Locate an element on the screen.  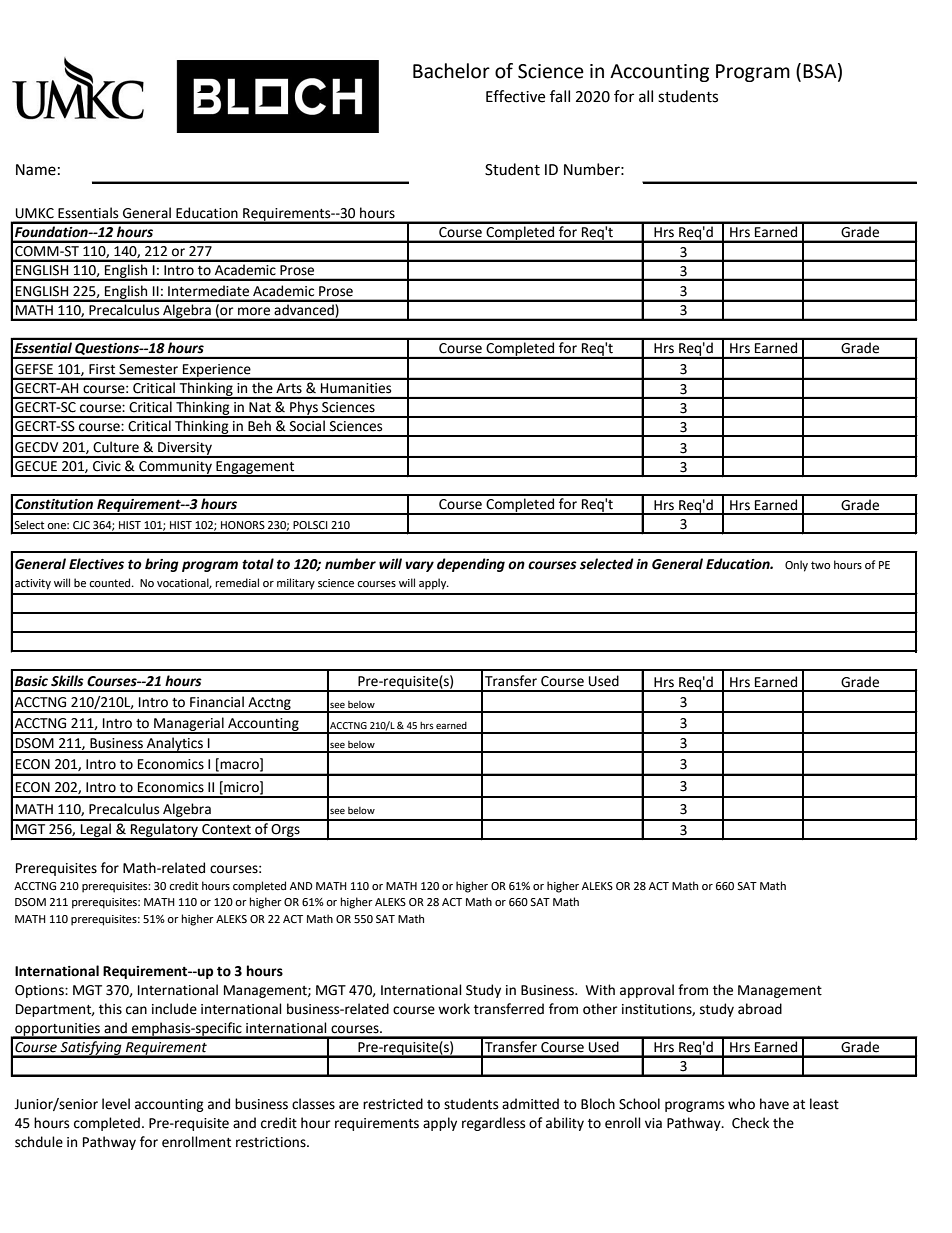
restricted is located at coordinates (393, 1104).
